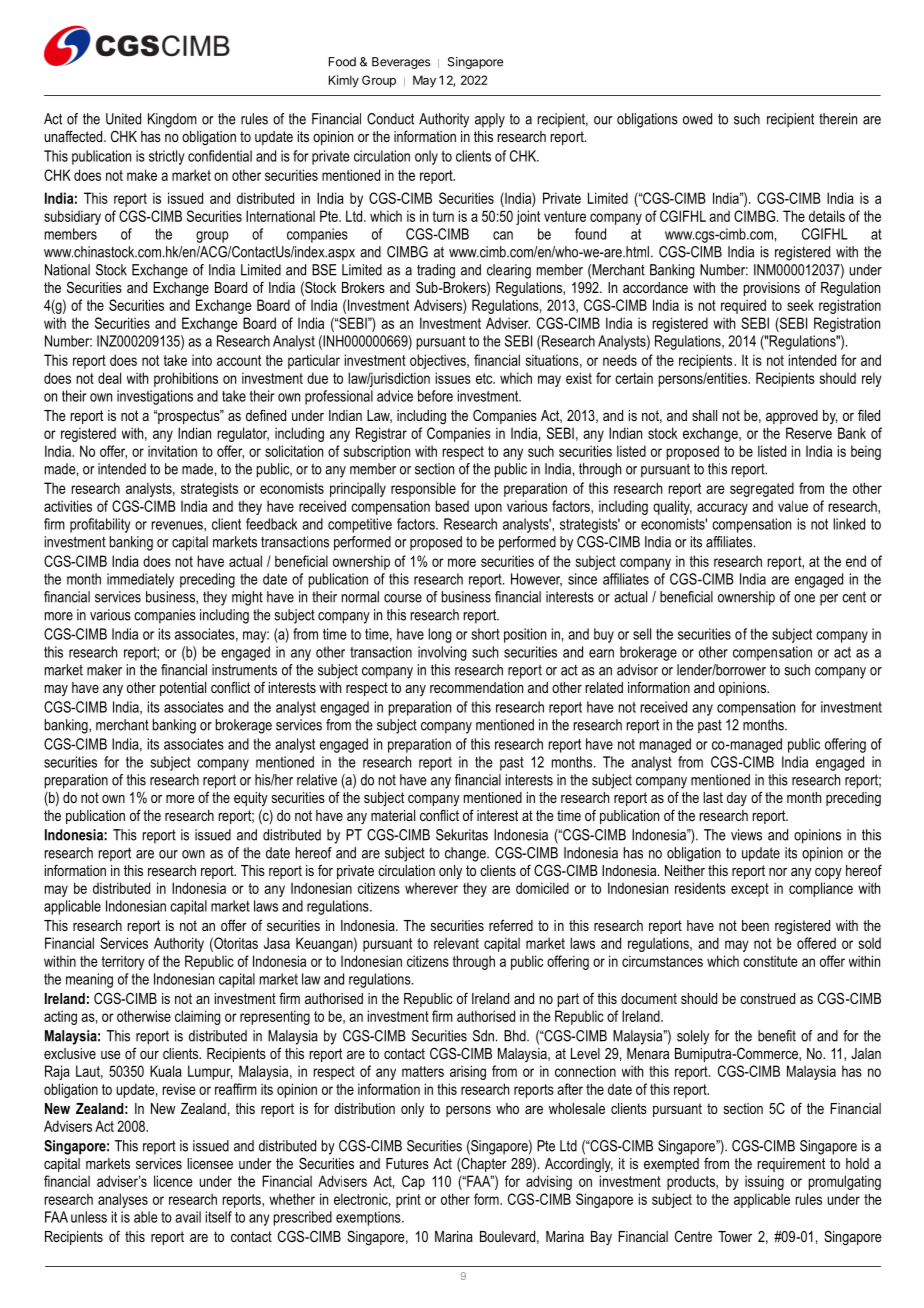  Describe the element at coordinates (442, 653) in the image. I see `involving` at that location.
